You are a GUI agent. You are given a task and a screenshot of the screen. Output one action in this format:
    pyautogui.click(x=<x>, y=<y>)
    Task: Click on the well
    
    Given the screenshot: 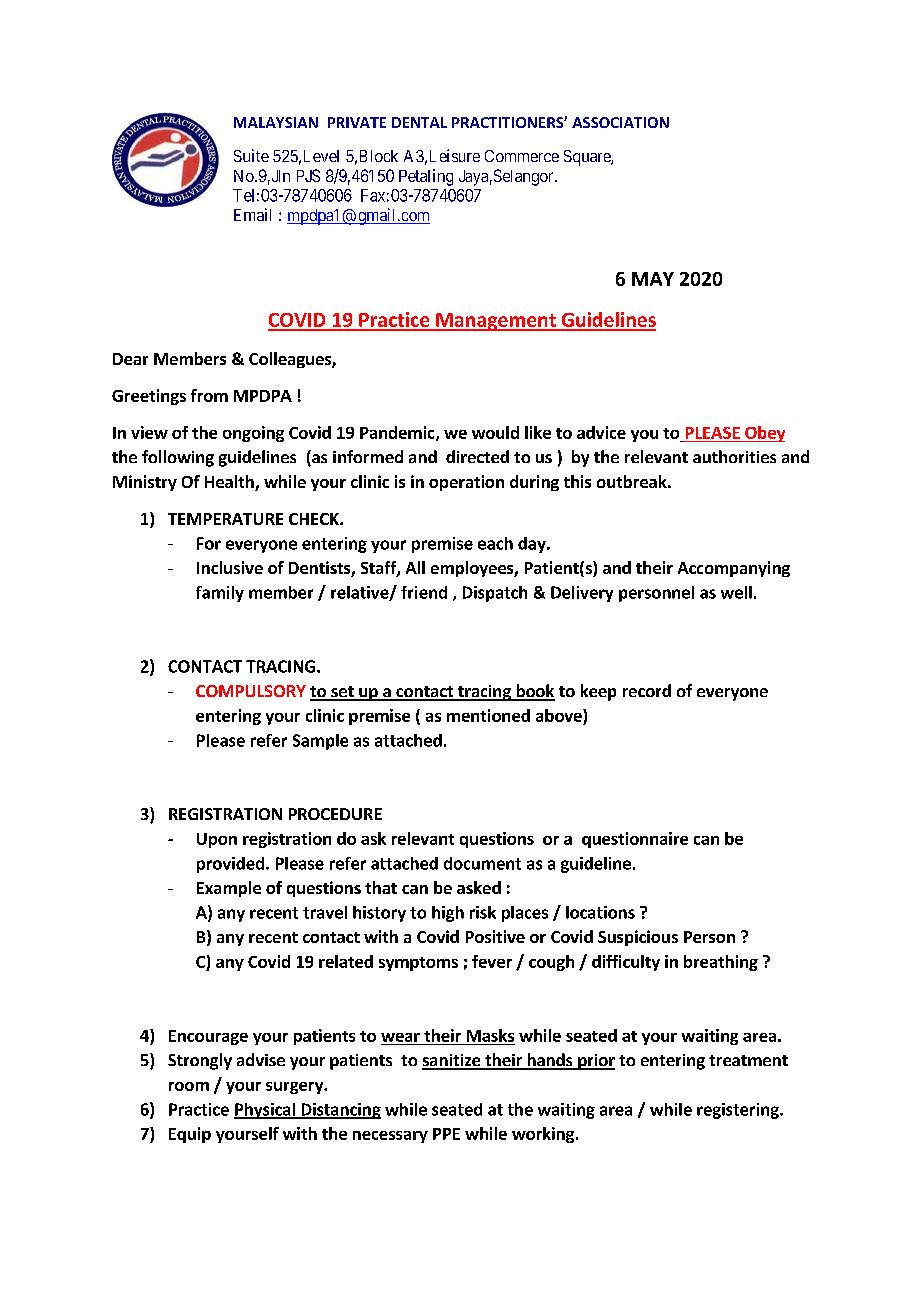 What is the action you would take?
    pyautogui.click(x=736, y=592)
